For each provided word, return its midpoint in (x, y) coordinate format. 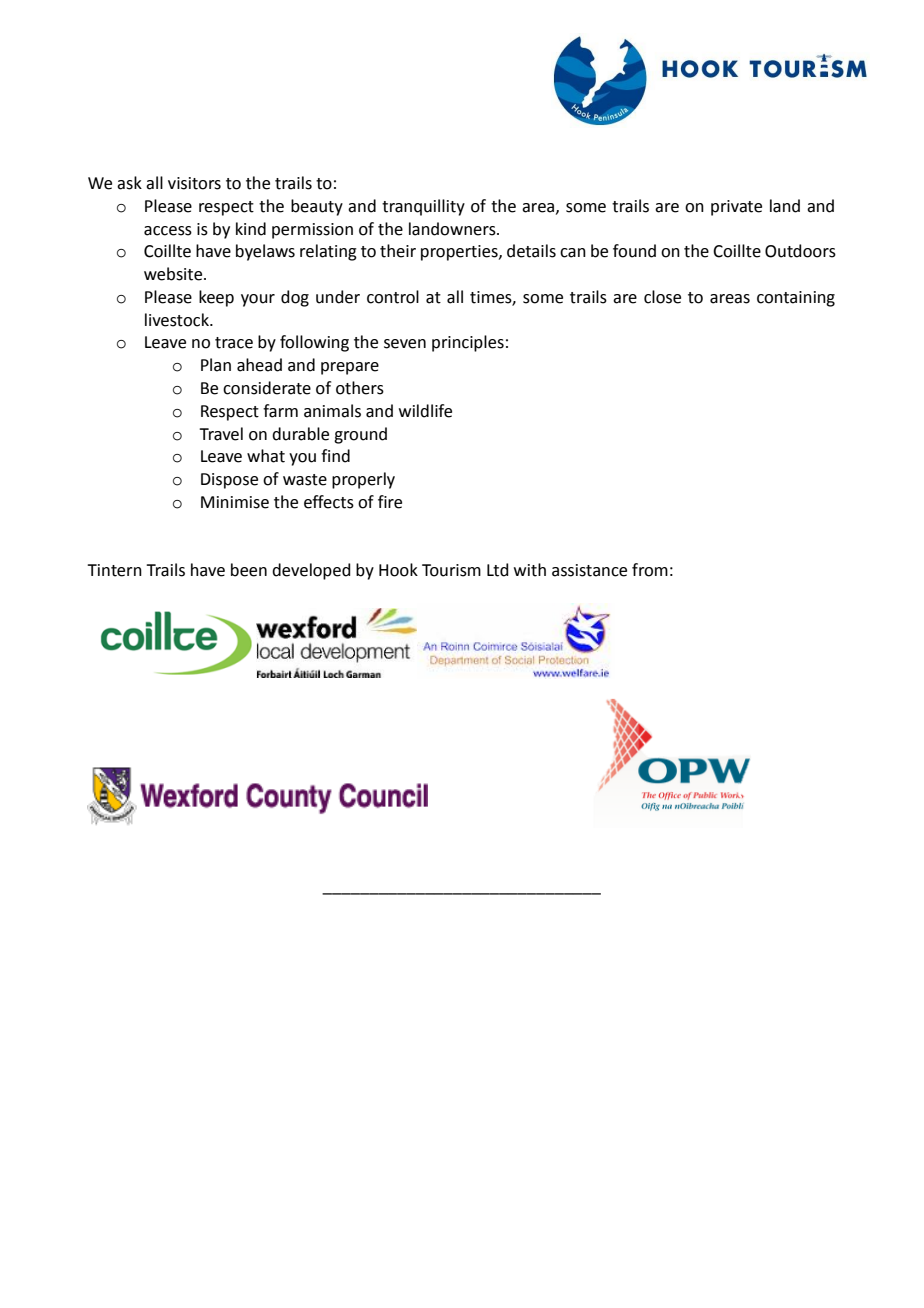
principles (468, 343)
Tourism (451, 570)
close (662, 297)
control (393, 297)
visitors (194, 183)
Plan (216, 365)
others (360, 388)
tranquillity (423, 207)
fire (390, 502)
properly (363, 480)
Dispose (229, 481)
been (249, 570)
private (736, 208)
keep (216, 298)
